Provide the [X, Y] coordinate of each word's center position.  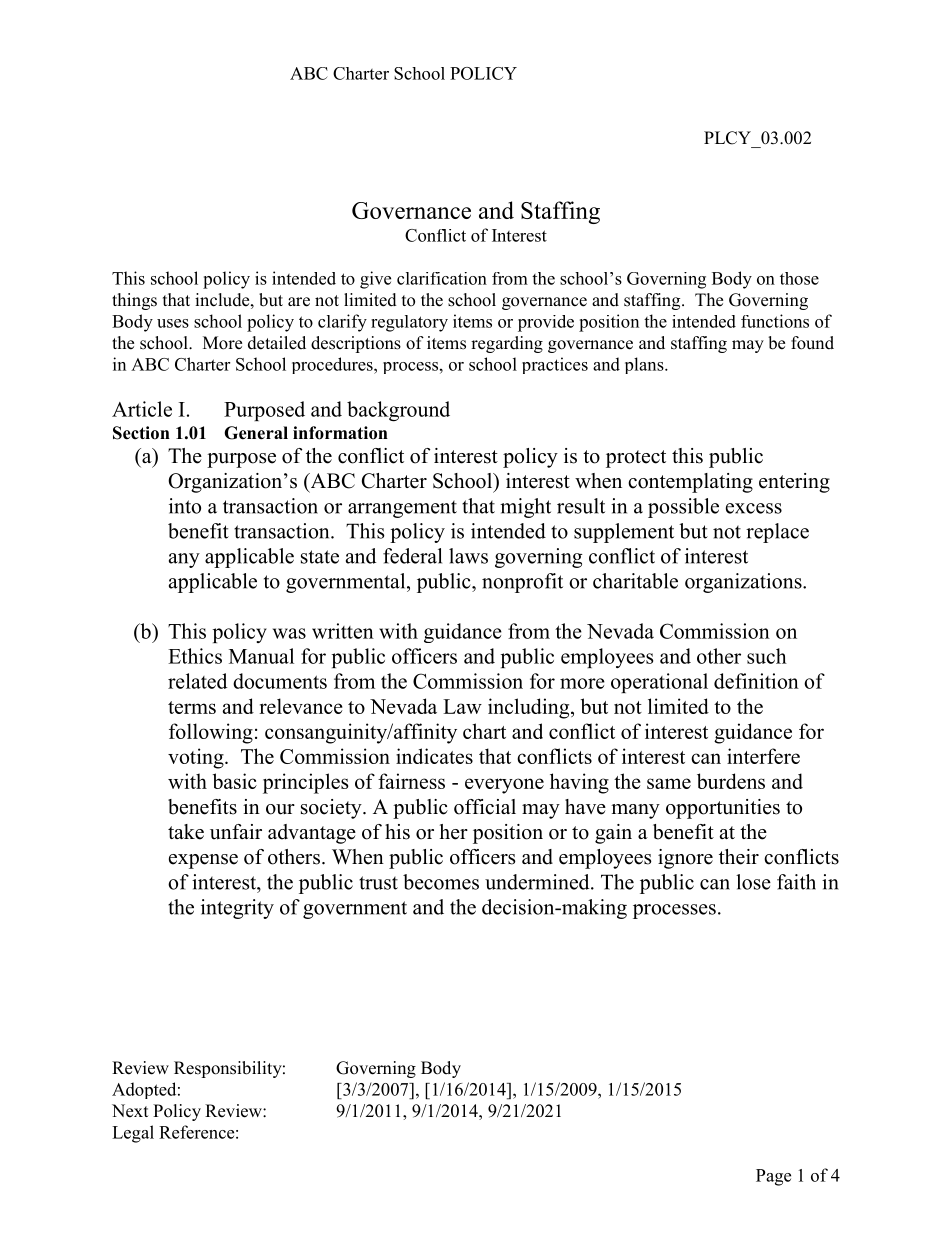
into [185, 506]
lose [753, 882]
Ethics [195, 656]
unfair [236, 832]
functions [775, 321]
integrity [237, 909]
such [767, 656]
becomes [441, 882]
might [525, 508]
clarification [442, 278]
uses [173, 323]
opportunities [723, 809]
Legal [133, 1134]
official [485, 807]
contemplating [690, 483]
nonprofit [522, 583]
